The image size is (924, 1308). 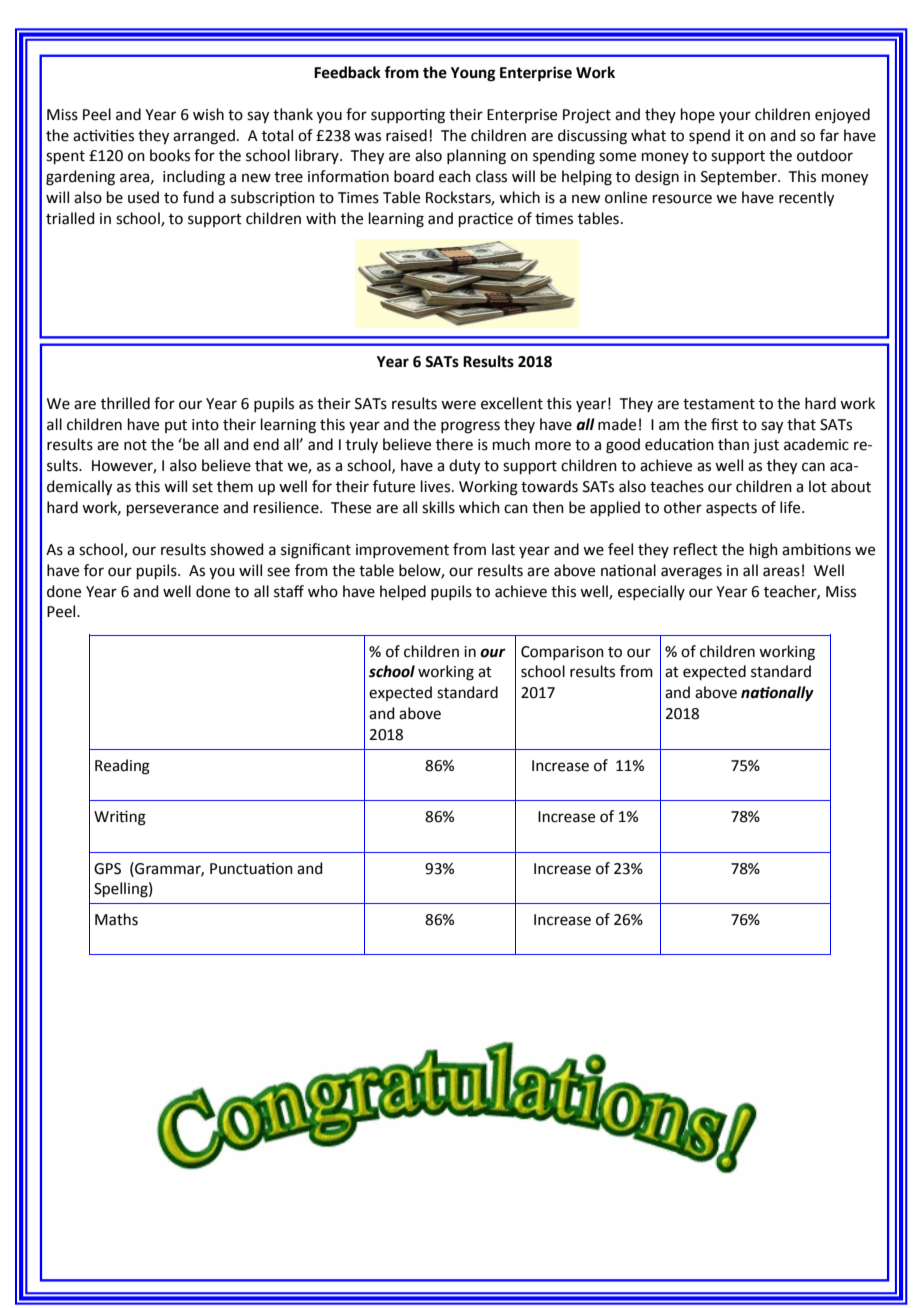 I want to click on were, so click(x=458, y=405).
